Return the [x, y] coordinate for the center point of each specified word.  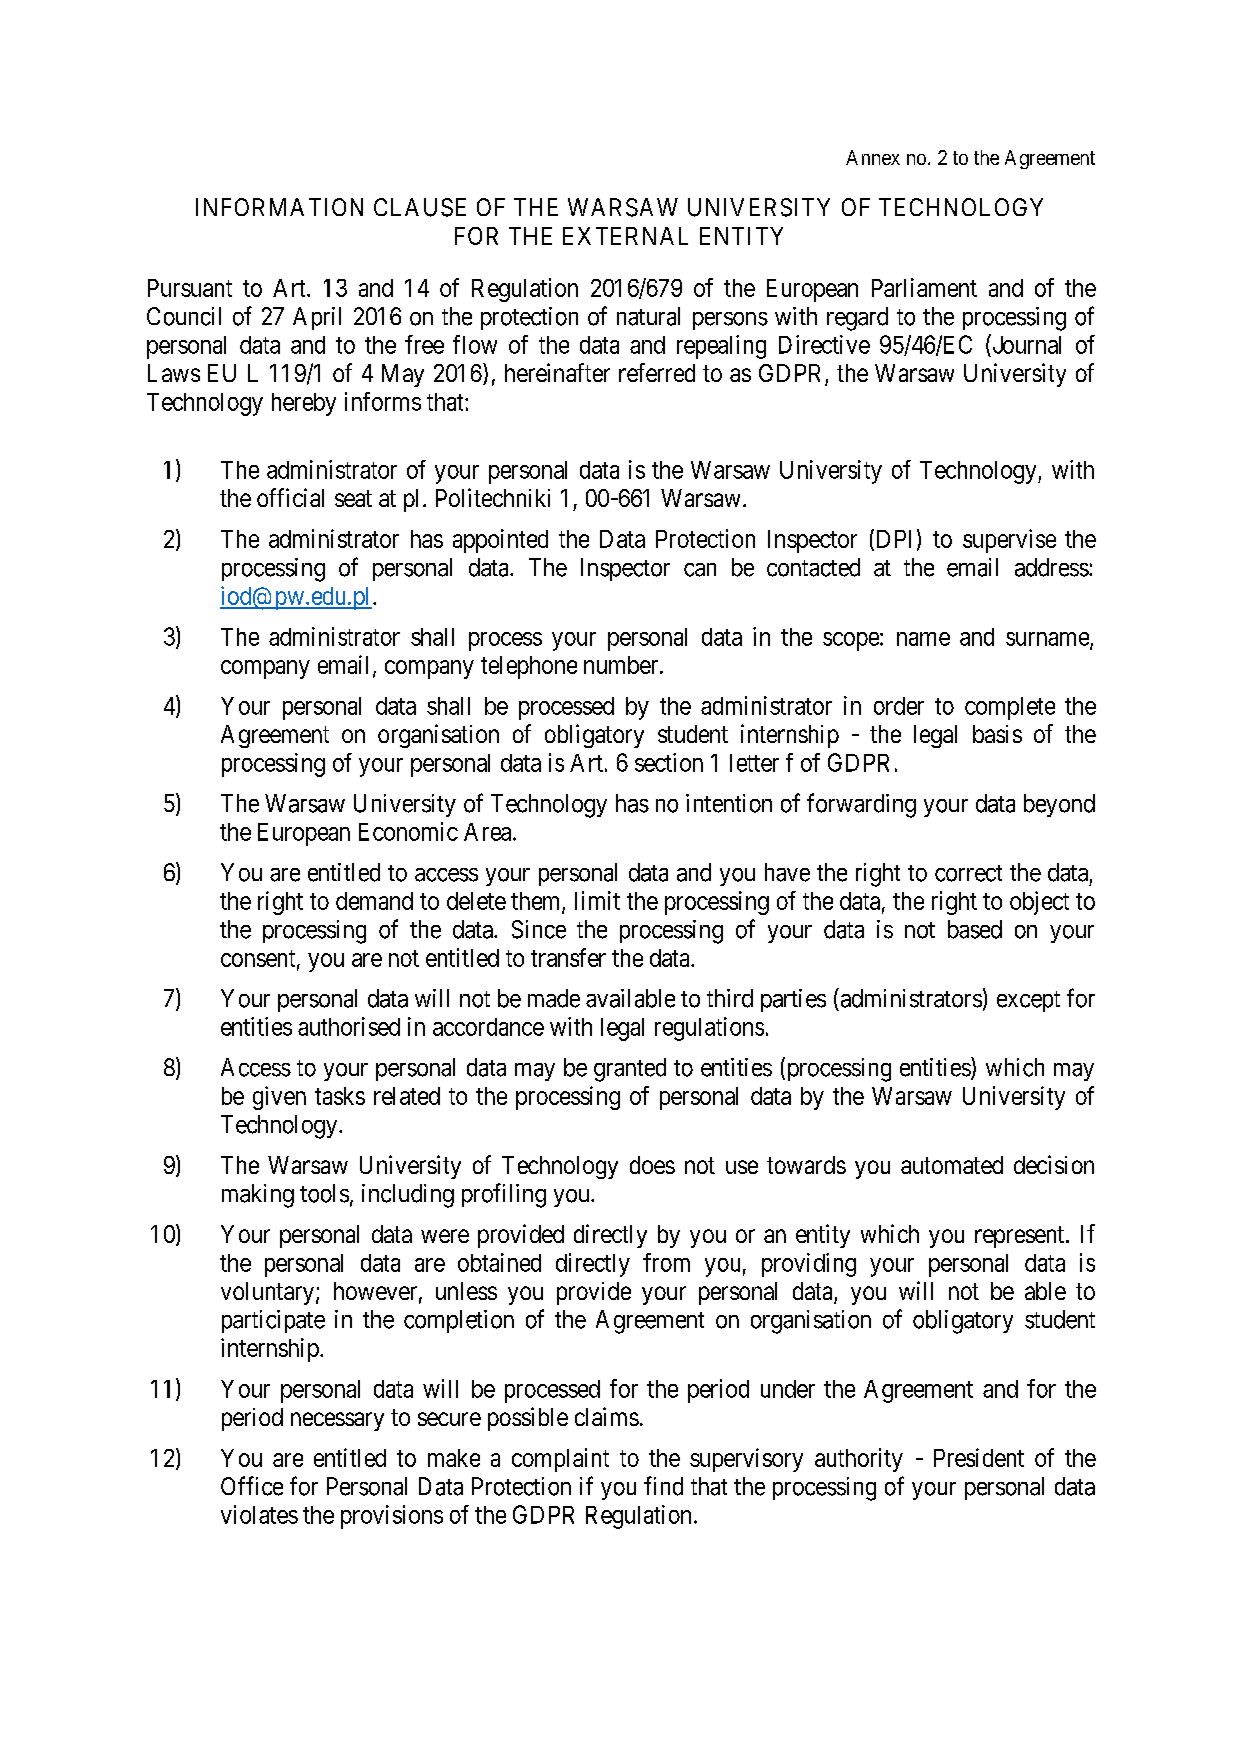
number [622, 665]
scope [851, 641]
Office [252, 1486]
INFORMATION [279, 207]
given [279, 1098]
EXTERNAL [625, 236]
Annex [873, 157]
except [1028, 1001]
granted [630, 1070]
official [290, 497]
